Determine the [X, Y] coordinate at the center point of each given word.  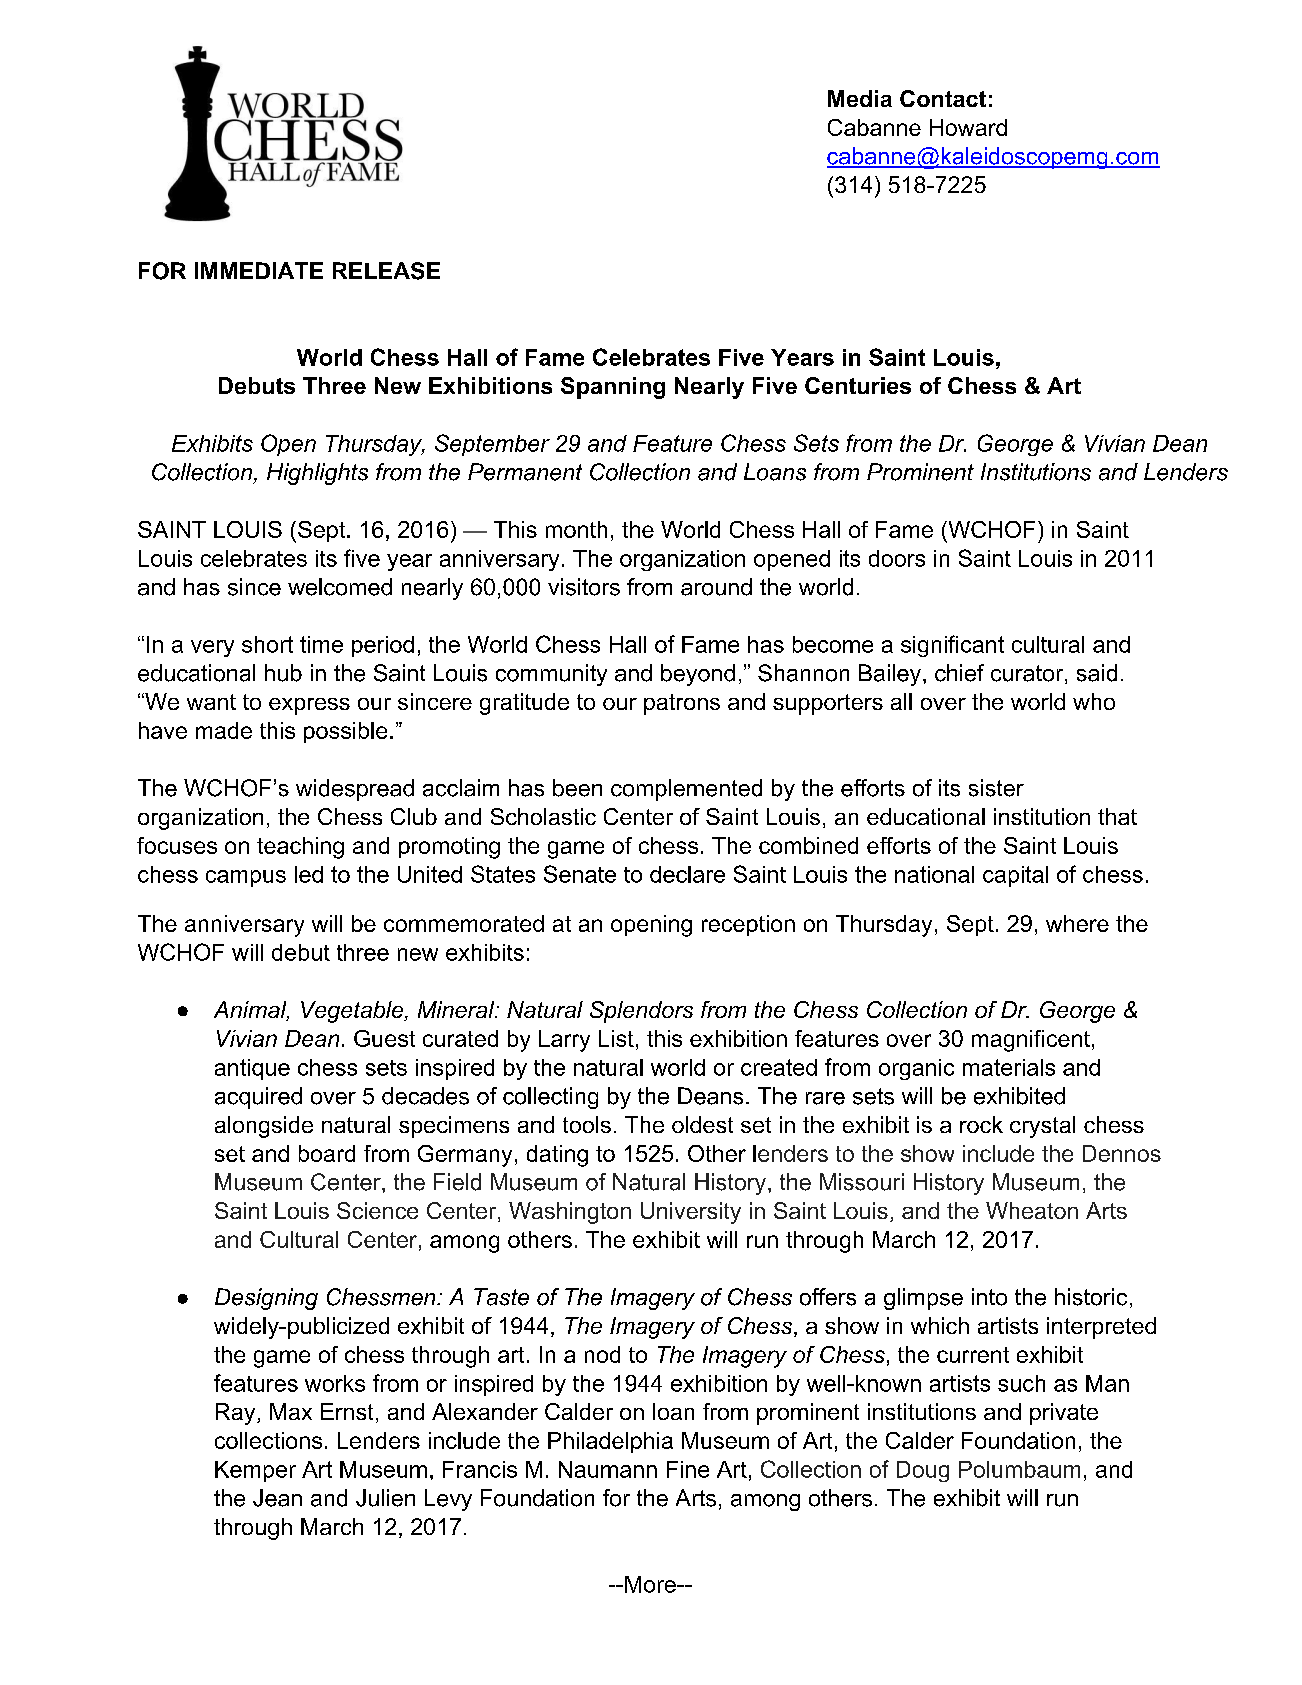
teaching [300, 848]
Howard [968, 127]
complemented [686, 790]
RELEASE [386, 271]
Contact [943, 98]
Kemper [255, 1471]
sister [996, 788]
